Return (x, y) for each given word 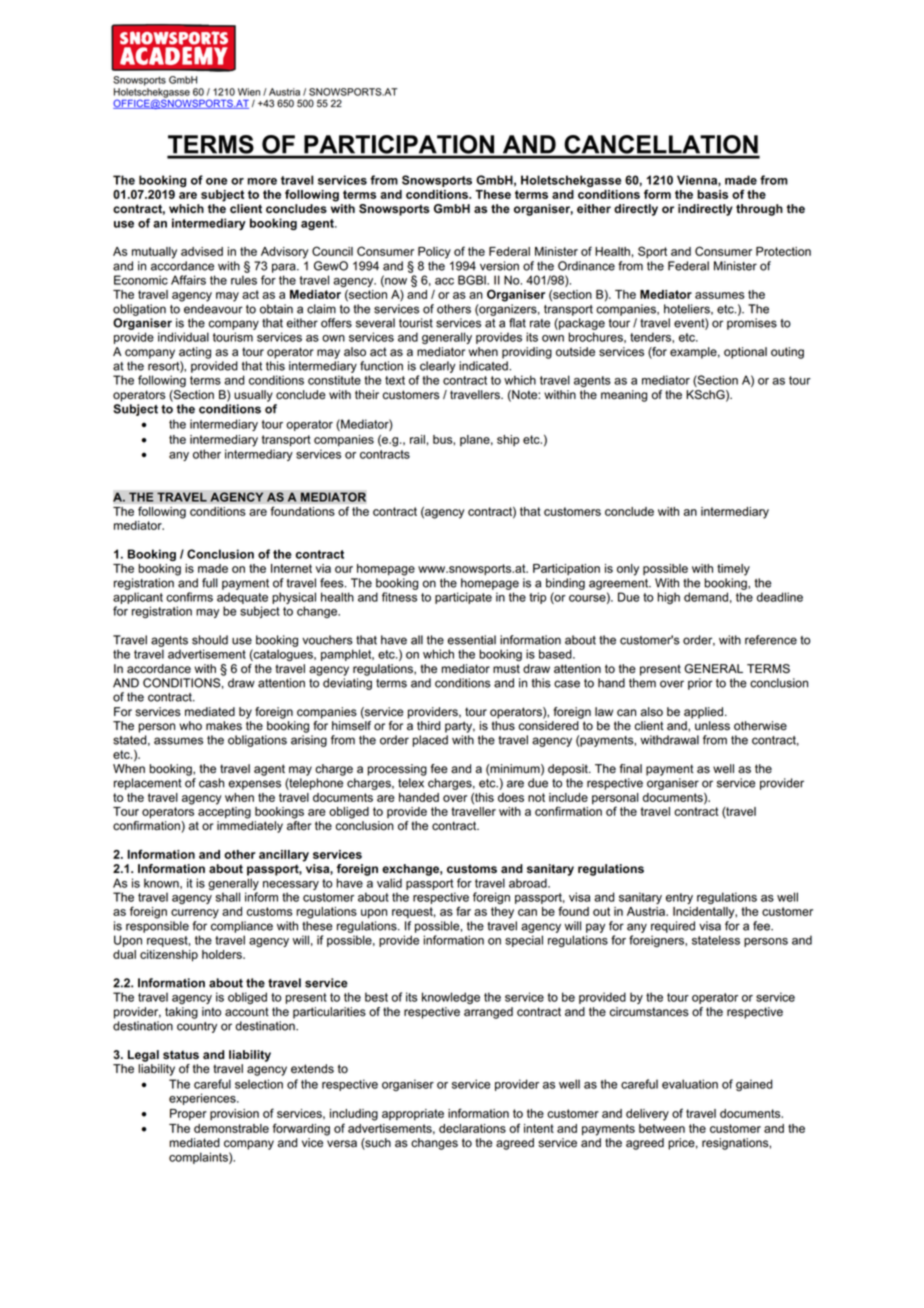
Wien (249, 92)
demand (706, 597)
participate (463, 598)
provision (234, 1114)
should (210, 640)
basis (712, 194)
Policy (434, 253)
